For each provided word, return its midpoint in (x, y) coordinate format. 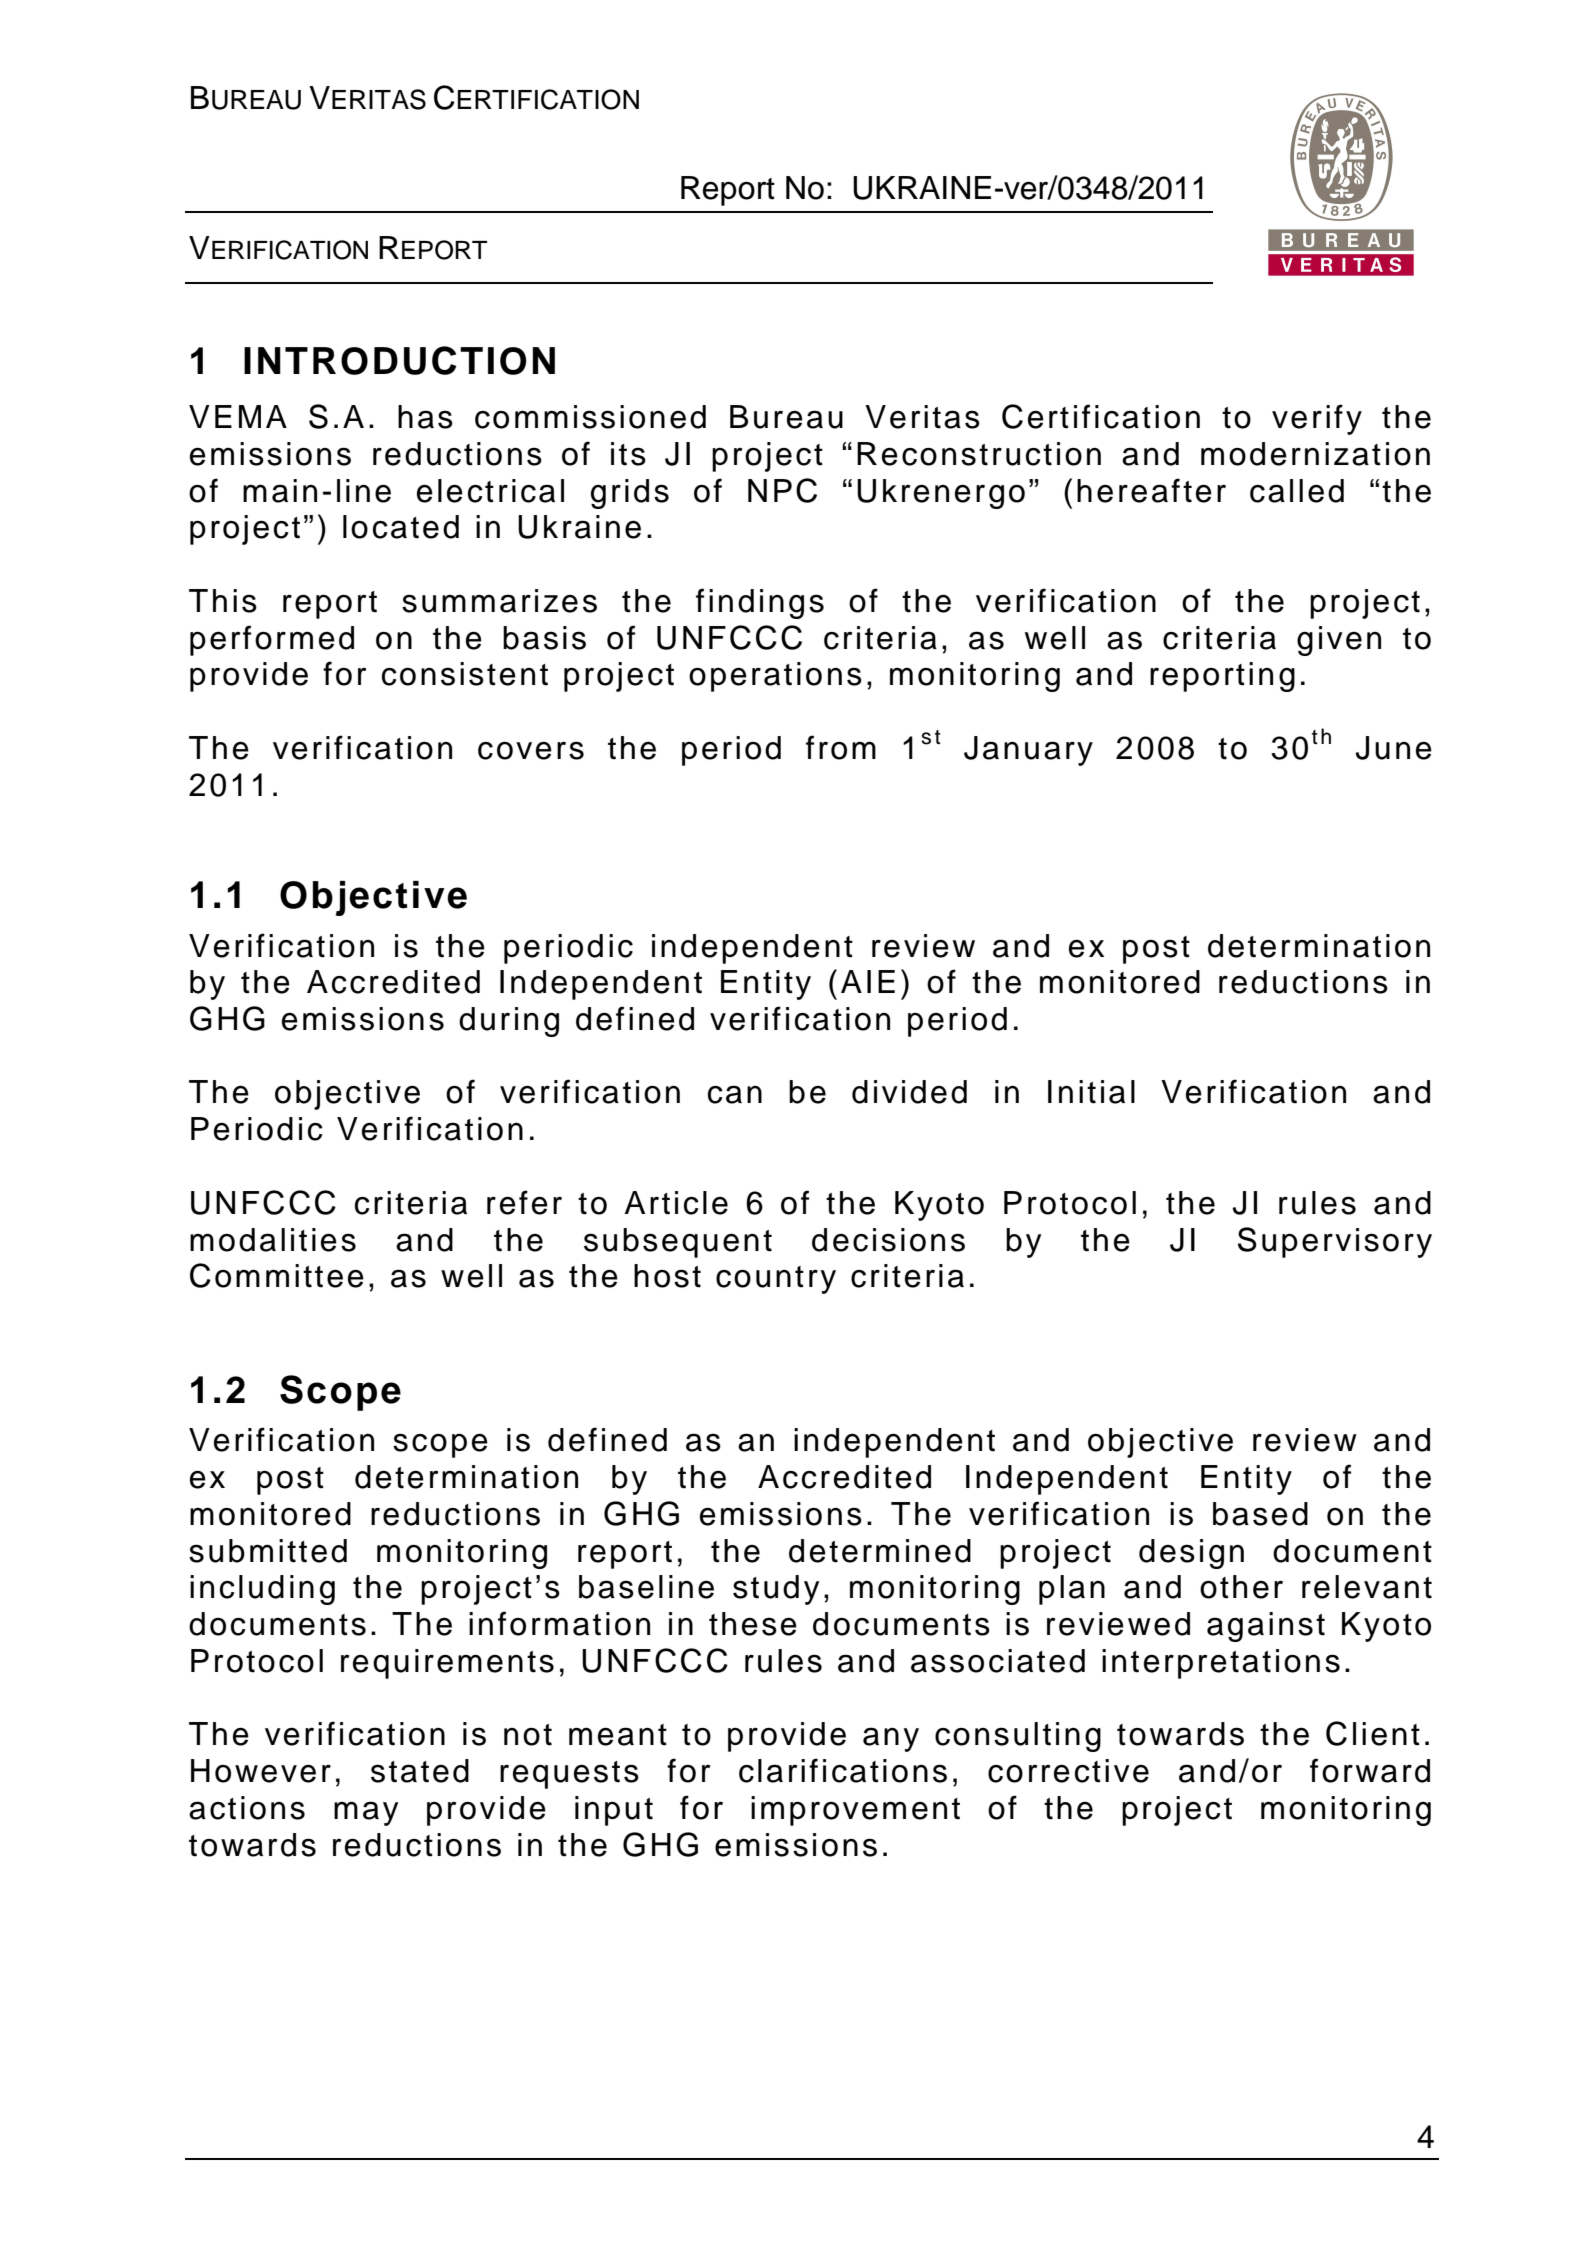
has (425, 417)
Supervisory (1335, 1242)
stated (420, 1771)
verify (1317, 419)
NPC (782, 490)
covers (531, 750)
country (776, 1280)
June (1393, 748)
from (841, 747)
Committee (277, 1275)
